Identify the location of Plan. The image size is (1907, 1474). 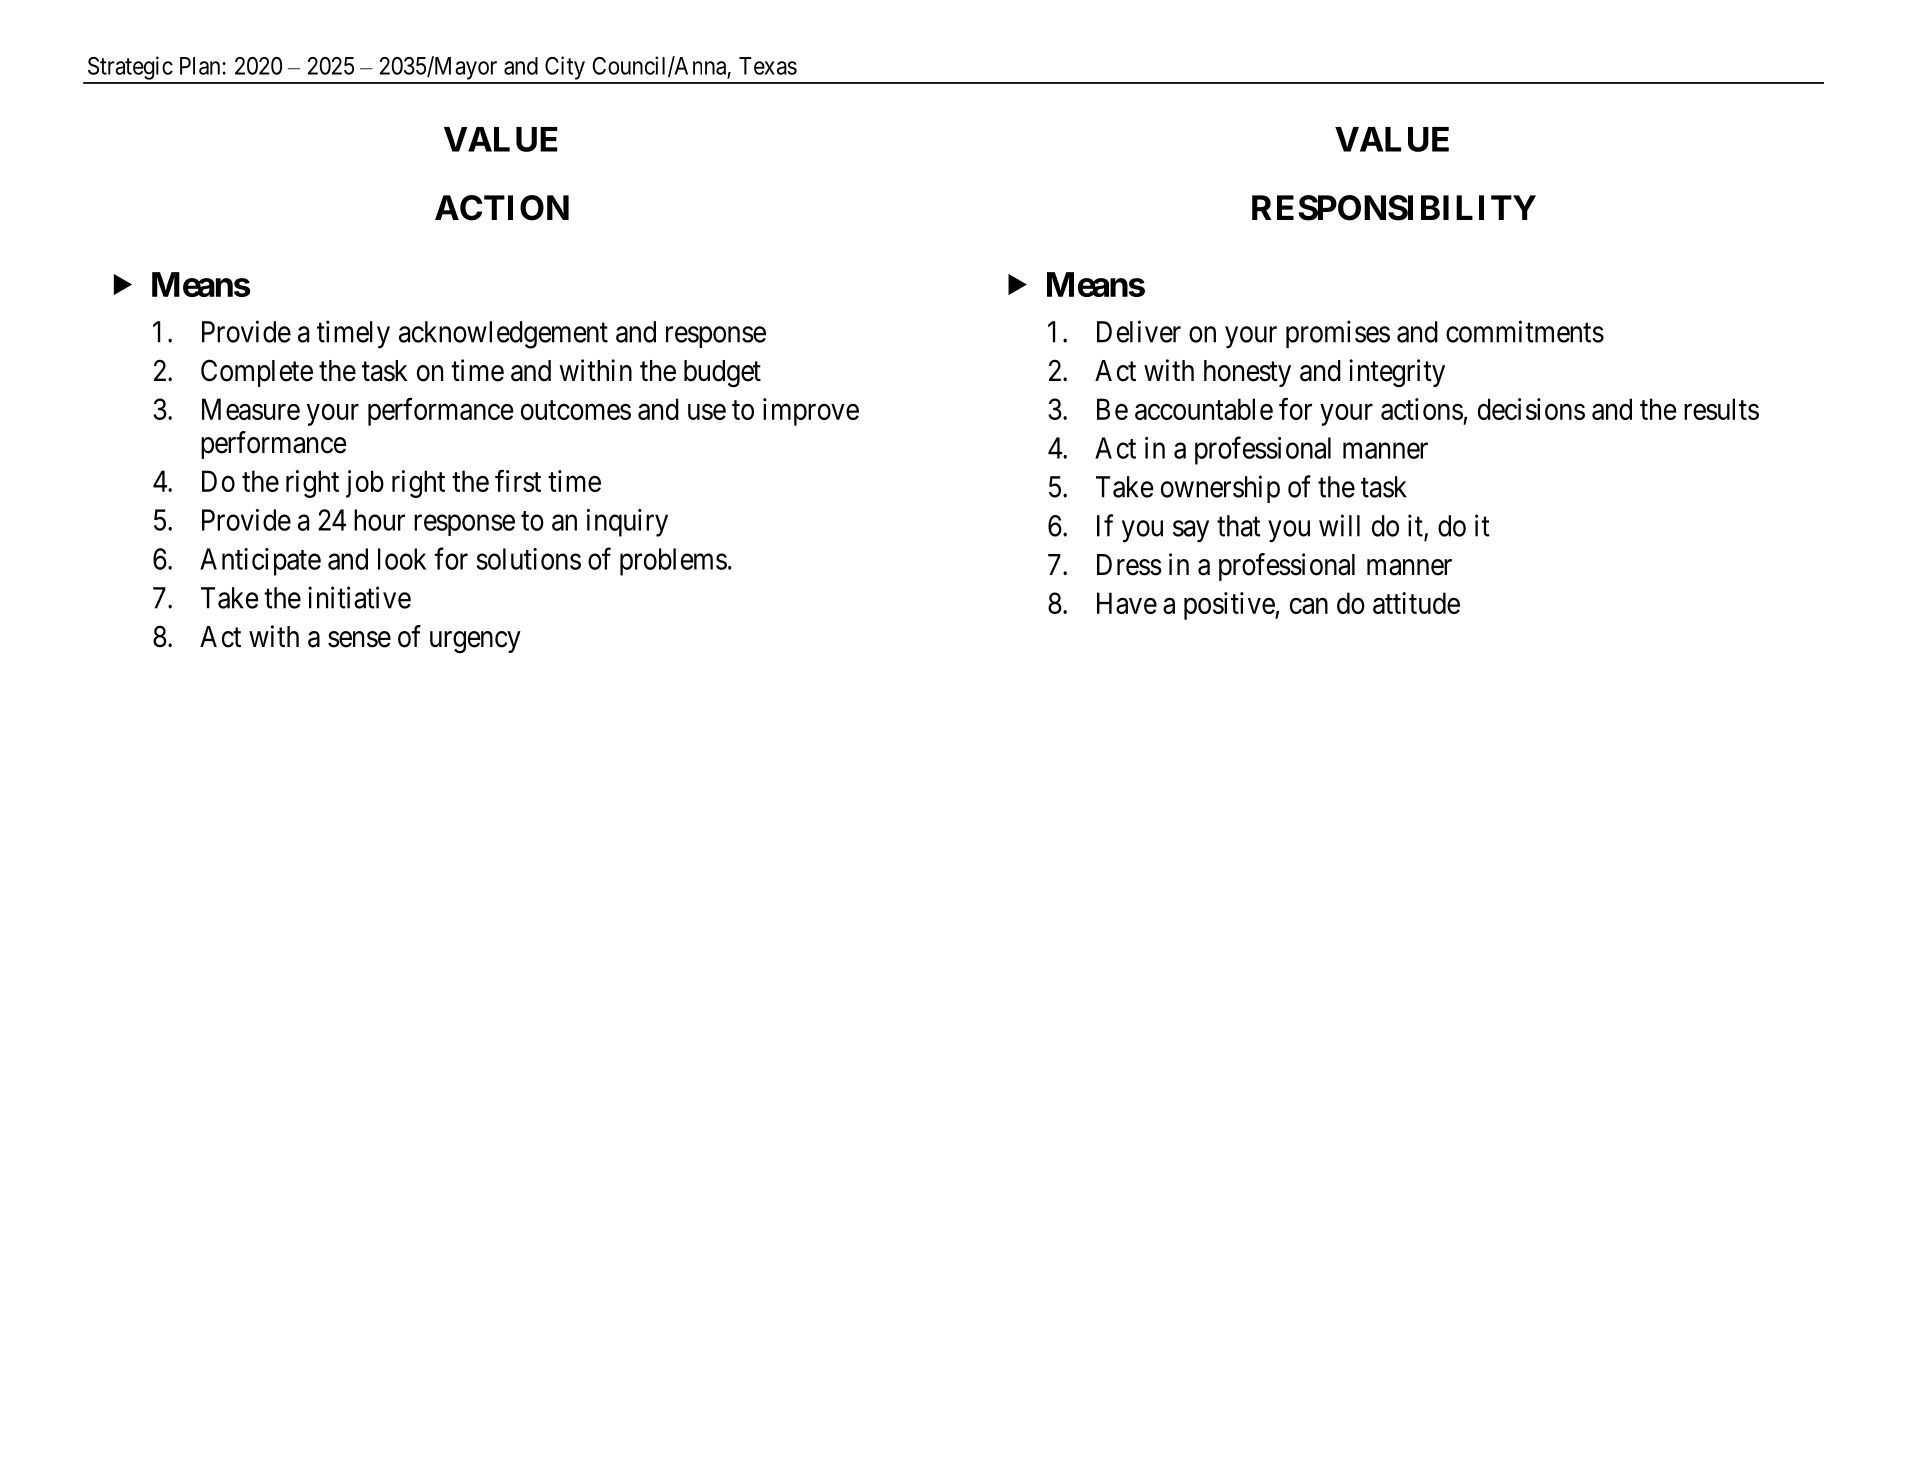
(201, 66).
